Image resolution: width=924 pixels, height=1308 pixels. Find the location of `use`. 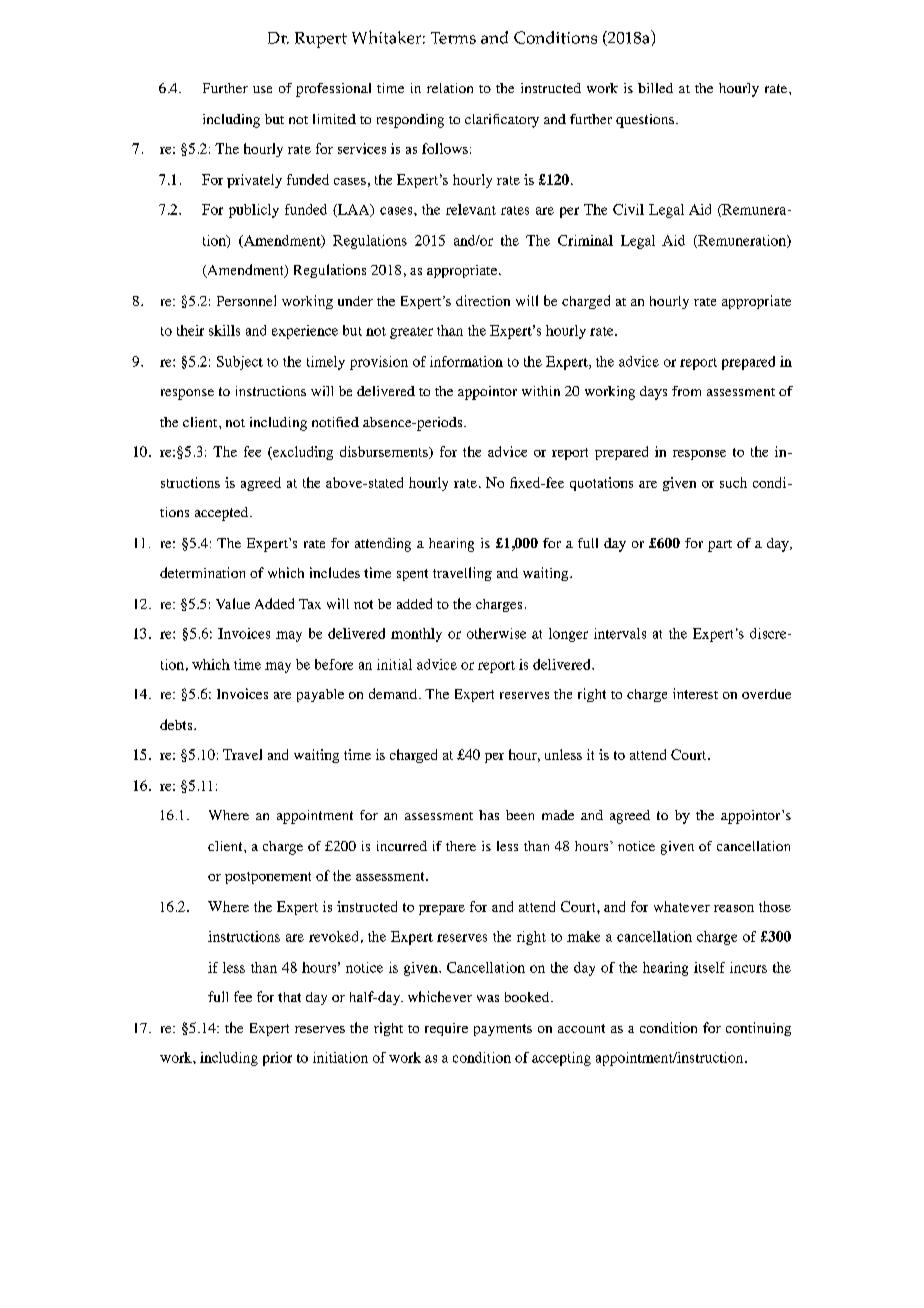

use is located at coordinates (262, 89).
